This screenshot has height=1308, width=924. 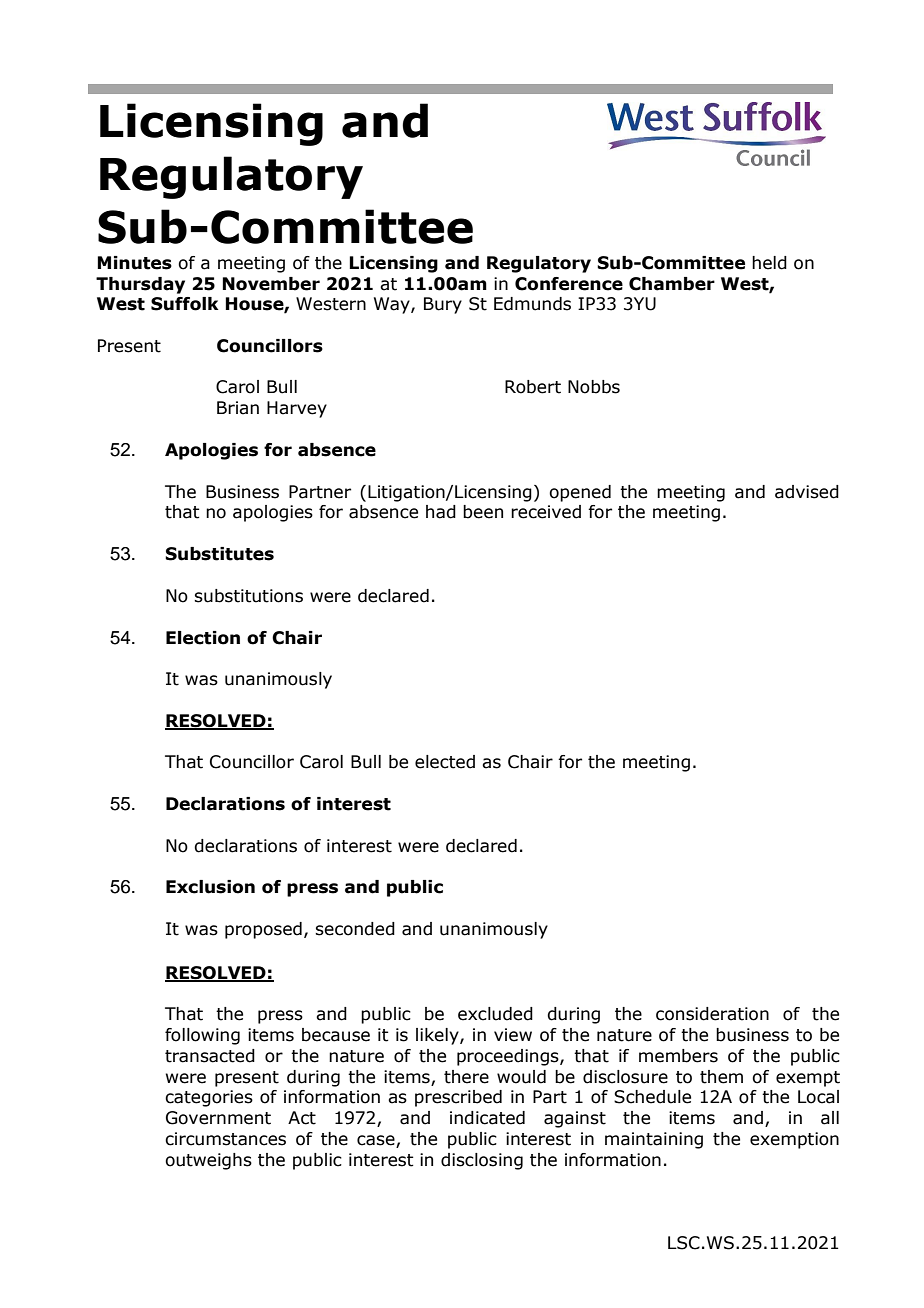 What do you see at coordinates (203, 638) in the screenshot?
I see `Election` at bounding box center [203, 638].
